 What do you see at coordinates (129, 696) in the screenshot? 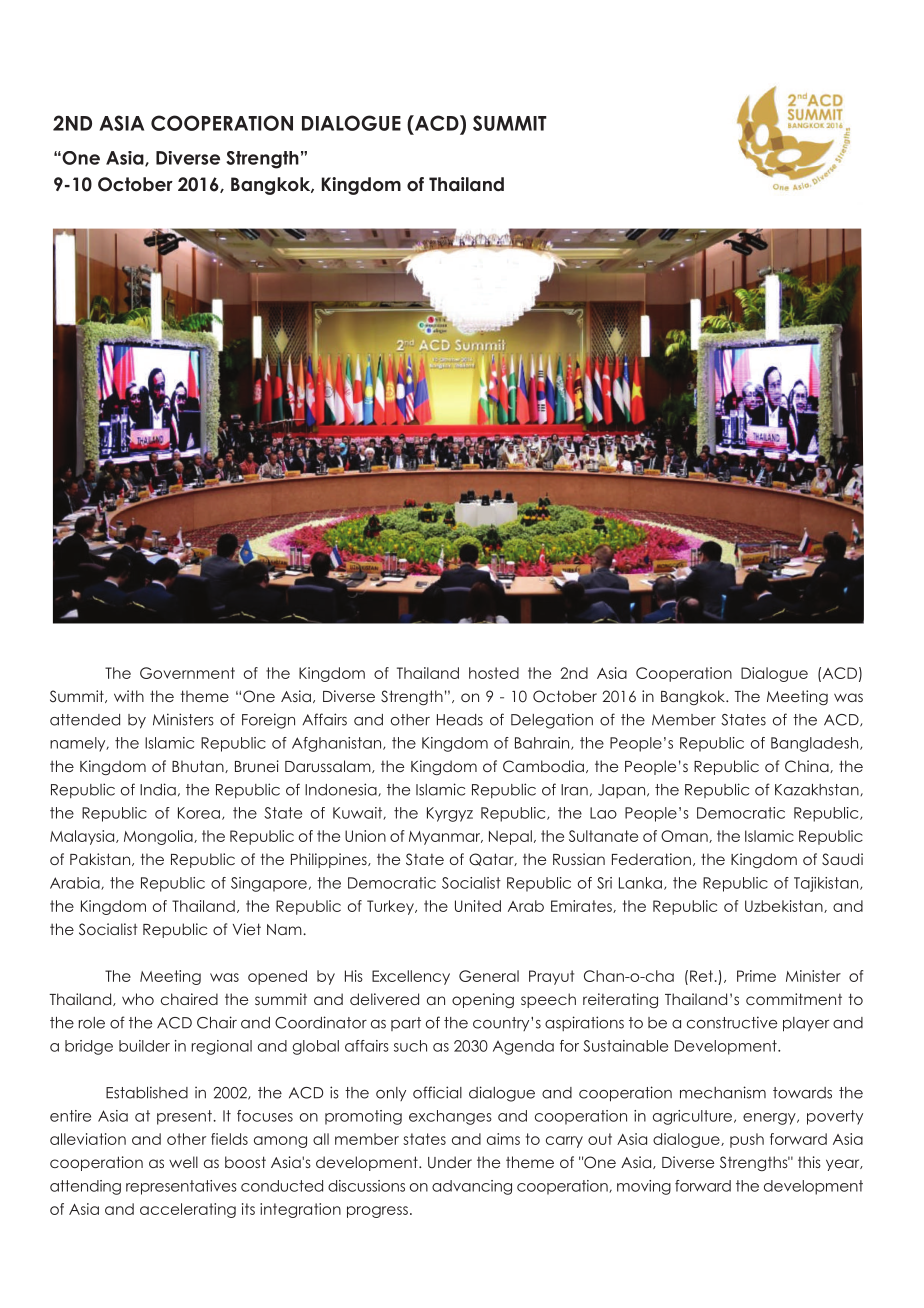
I see `with` at bounding box center [129, 696].
